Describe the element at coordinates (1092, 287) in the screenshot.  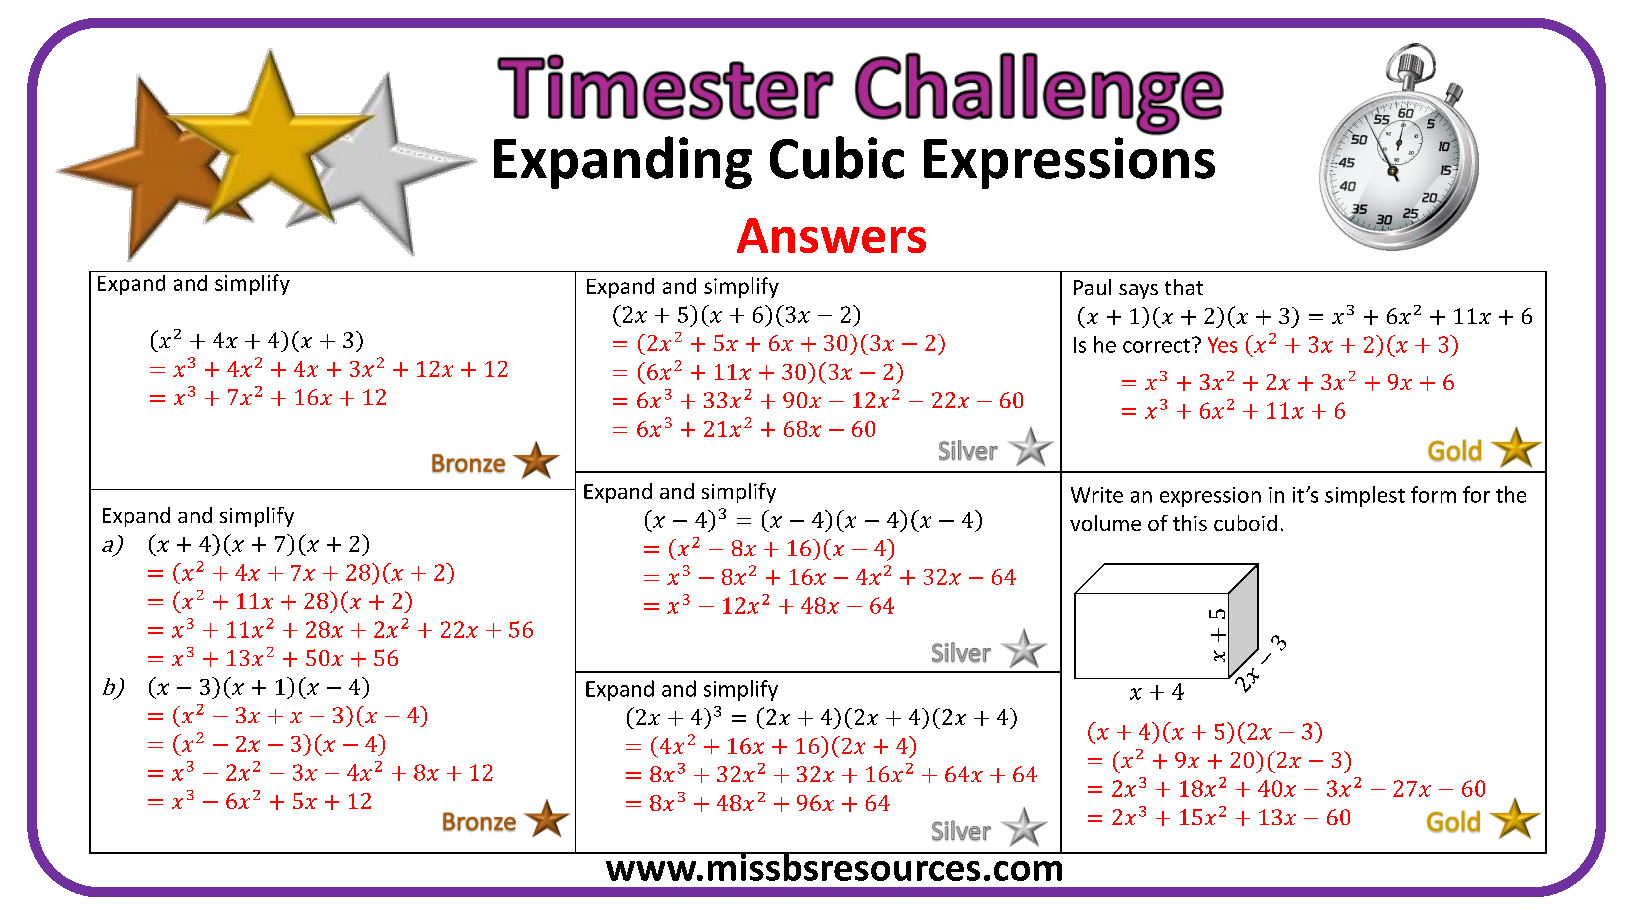
I see `Paul` at that location.
